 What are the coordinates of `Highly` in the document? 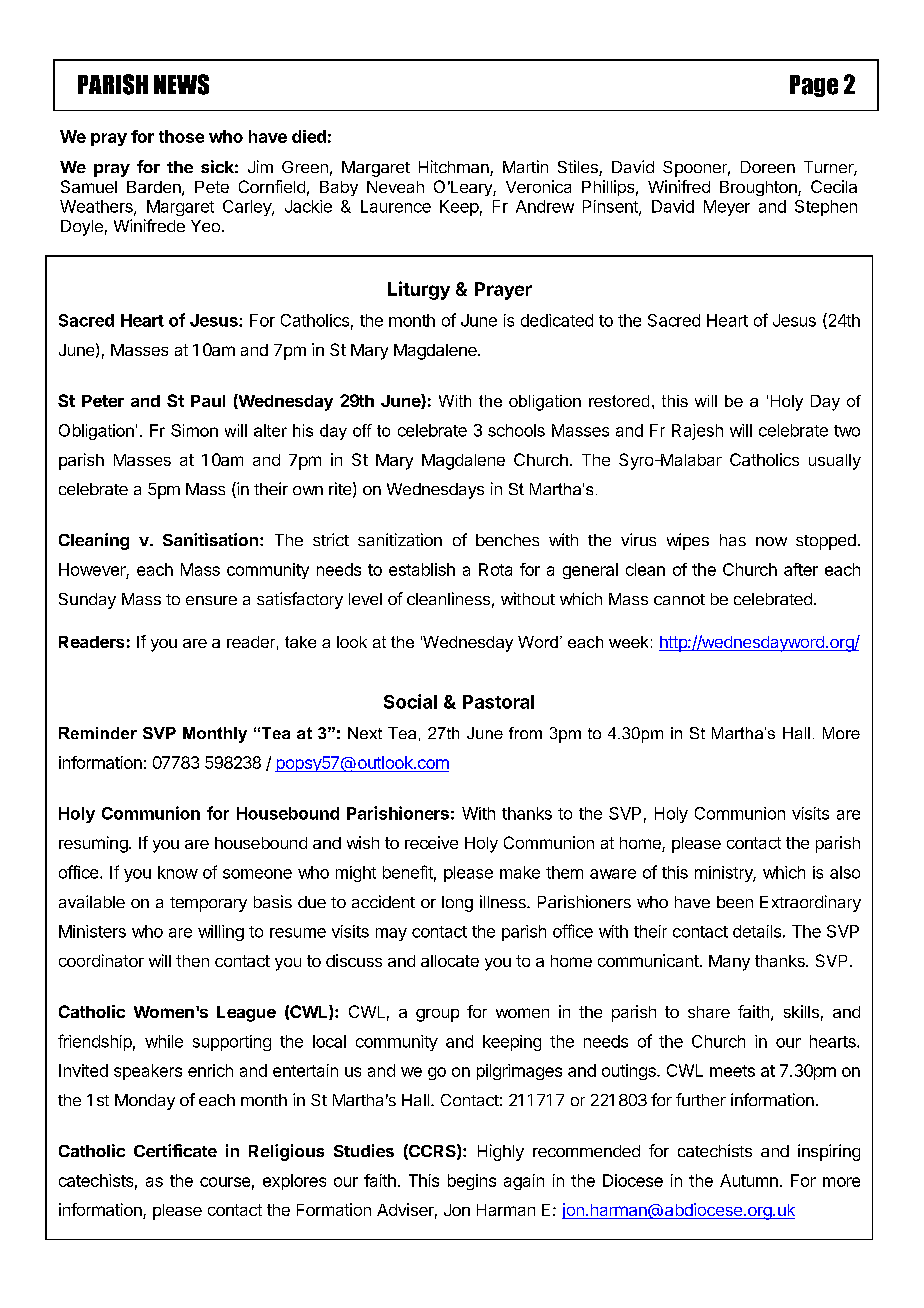 It's located at (501, 1152).
